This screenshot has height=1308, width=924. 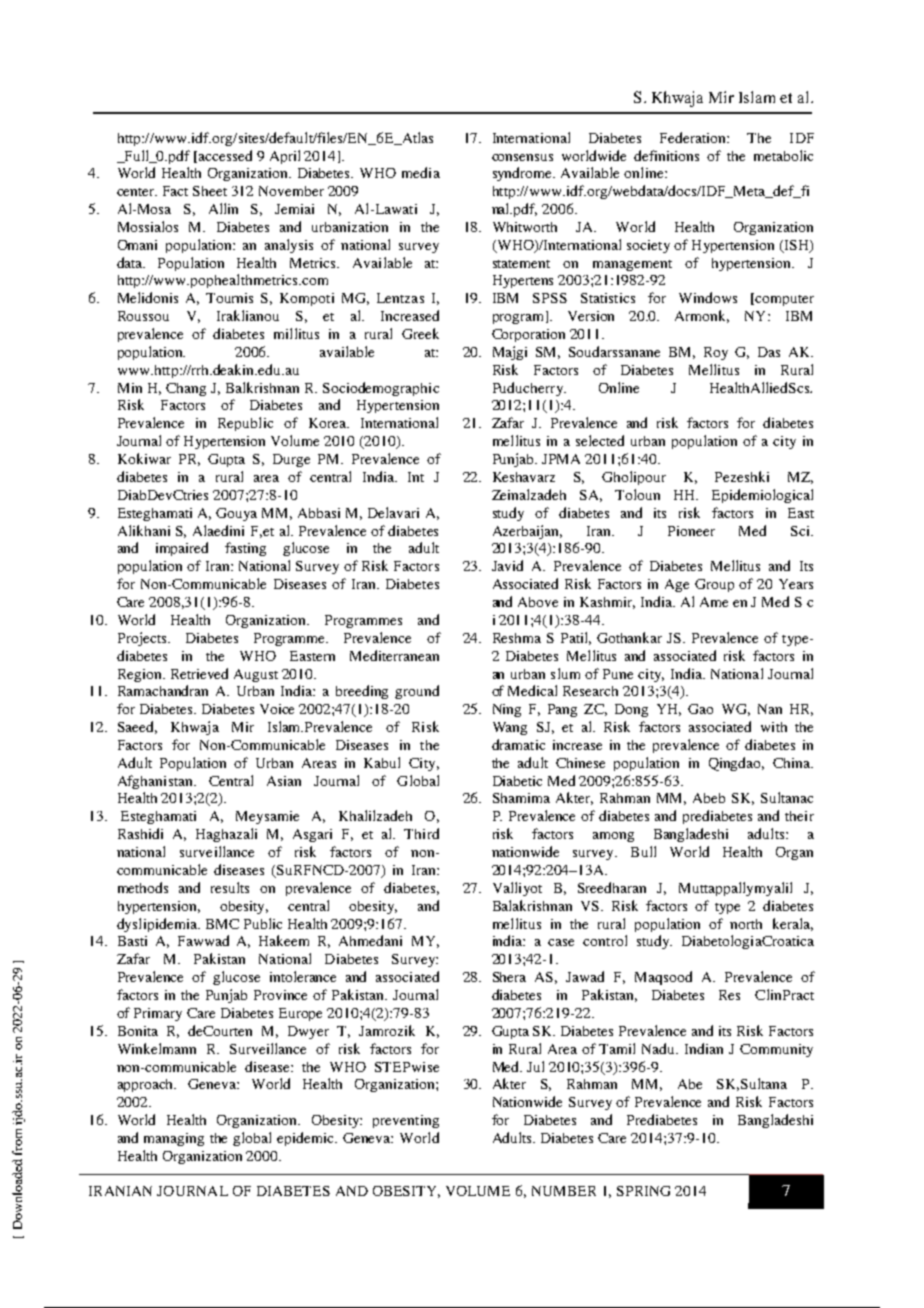 What do you see at coordinates (210, 191) in the screenshot?
I see `Sheet` at bounding box center [210, 191].
